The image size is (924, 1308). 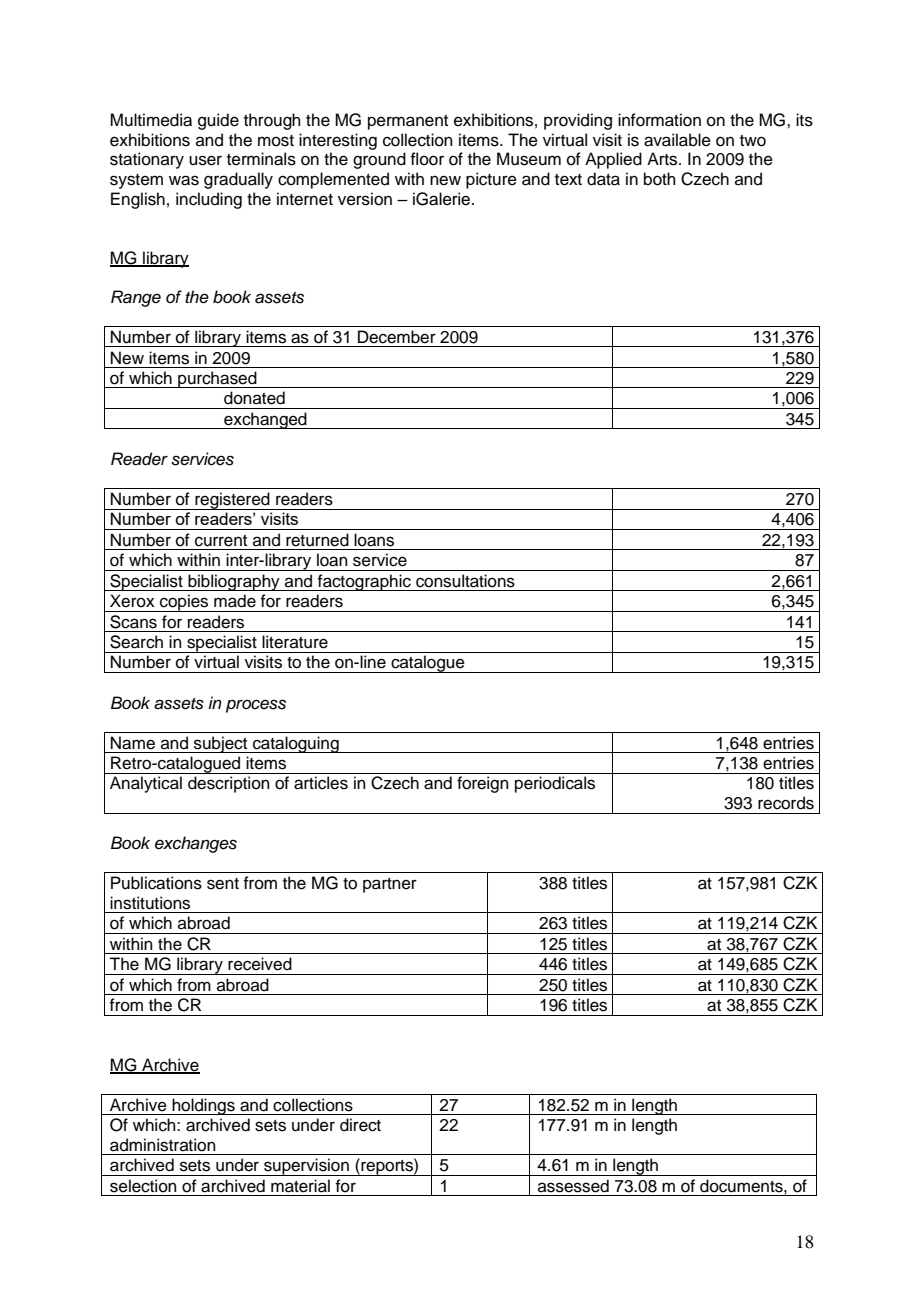 What do you see at coordinates (184, 603) in the page?
I see `copies` at bounding box center [184, 603].
